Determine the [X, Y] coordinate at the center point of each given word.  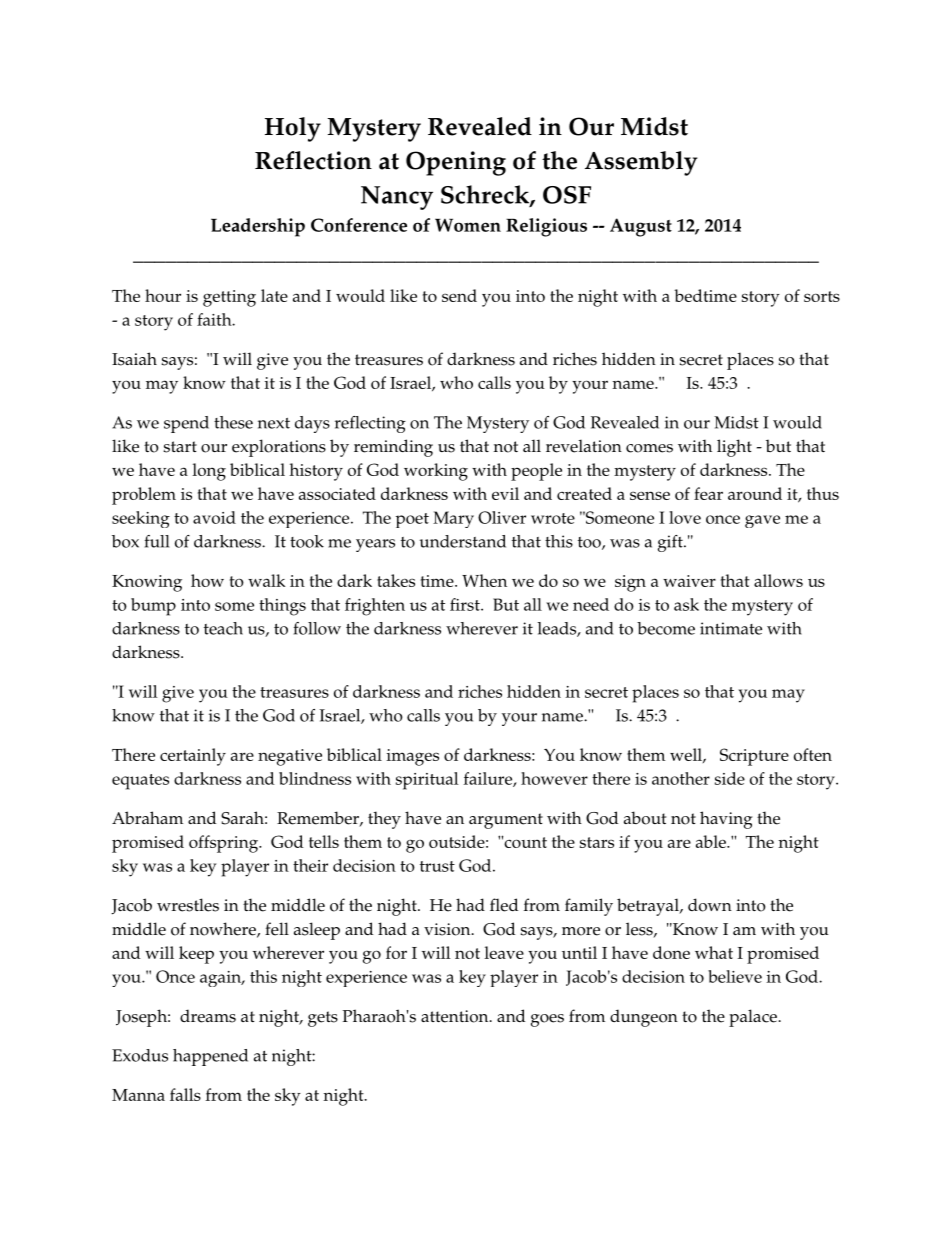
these [233, 422]
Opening [456, 163]
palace [753, 1018]
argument [506, 821]
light [734, 448]
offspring [224, 844]
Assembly [641, 163]
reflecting [370, 424]
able [712, 841]
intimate [731, 628]
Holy [293, 129]
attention [456, 1016]
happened [210, 1057]
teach [223, 628]
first [466, 604]
